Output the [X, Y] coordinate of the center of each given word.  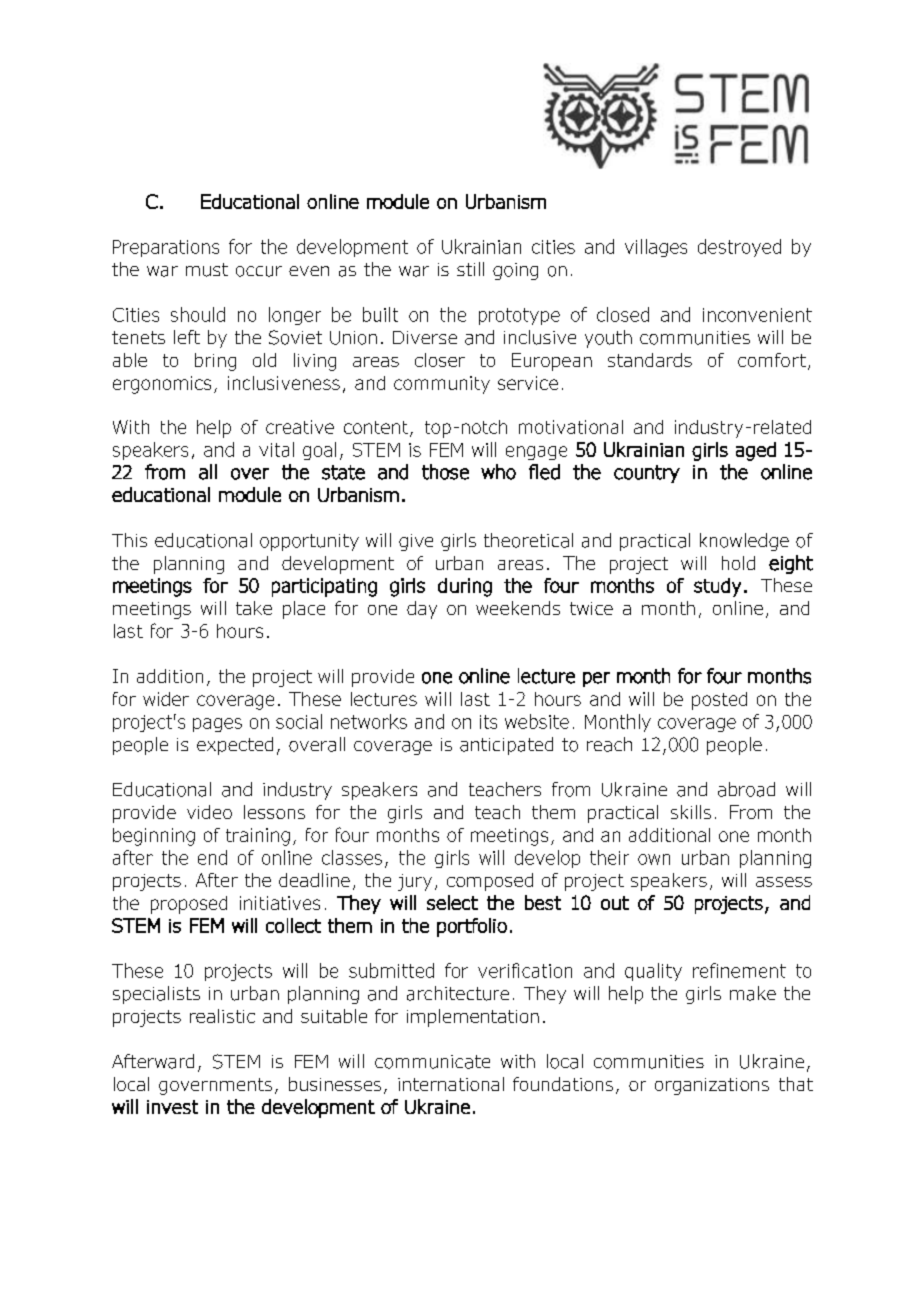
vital [276, 449]
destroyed [739, 248]
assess [784, 882]
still [470, 269]
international [451, 1084]
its [488, 722]
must [207, 270]
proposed [189, 905]
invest [172, 1107]
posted [719, 701]
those [445, 472]
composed [490, 882]
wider [166, 699]
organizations [712, 1086]
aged [756, 451]
